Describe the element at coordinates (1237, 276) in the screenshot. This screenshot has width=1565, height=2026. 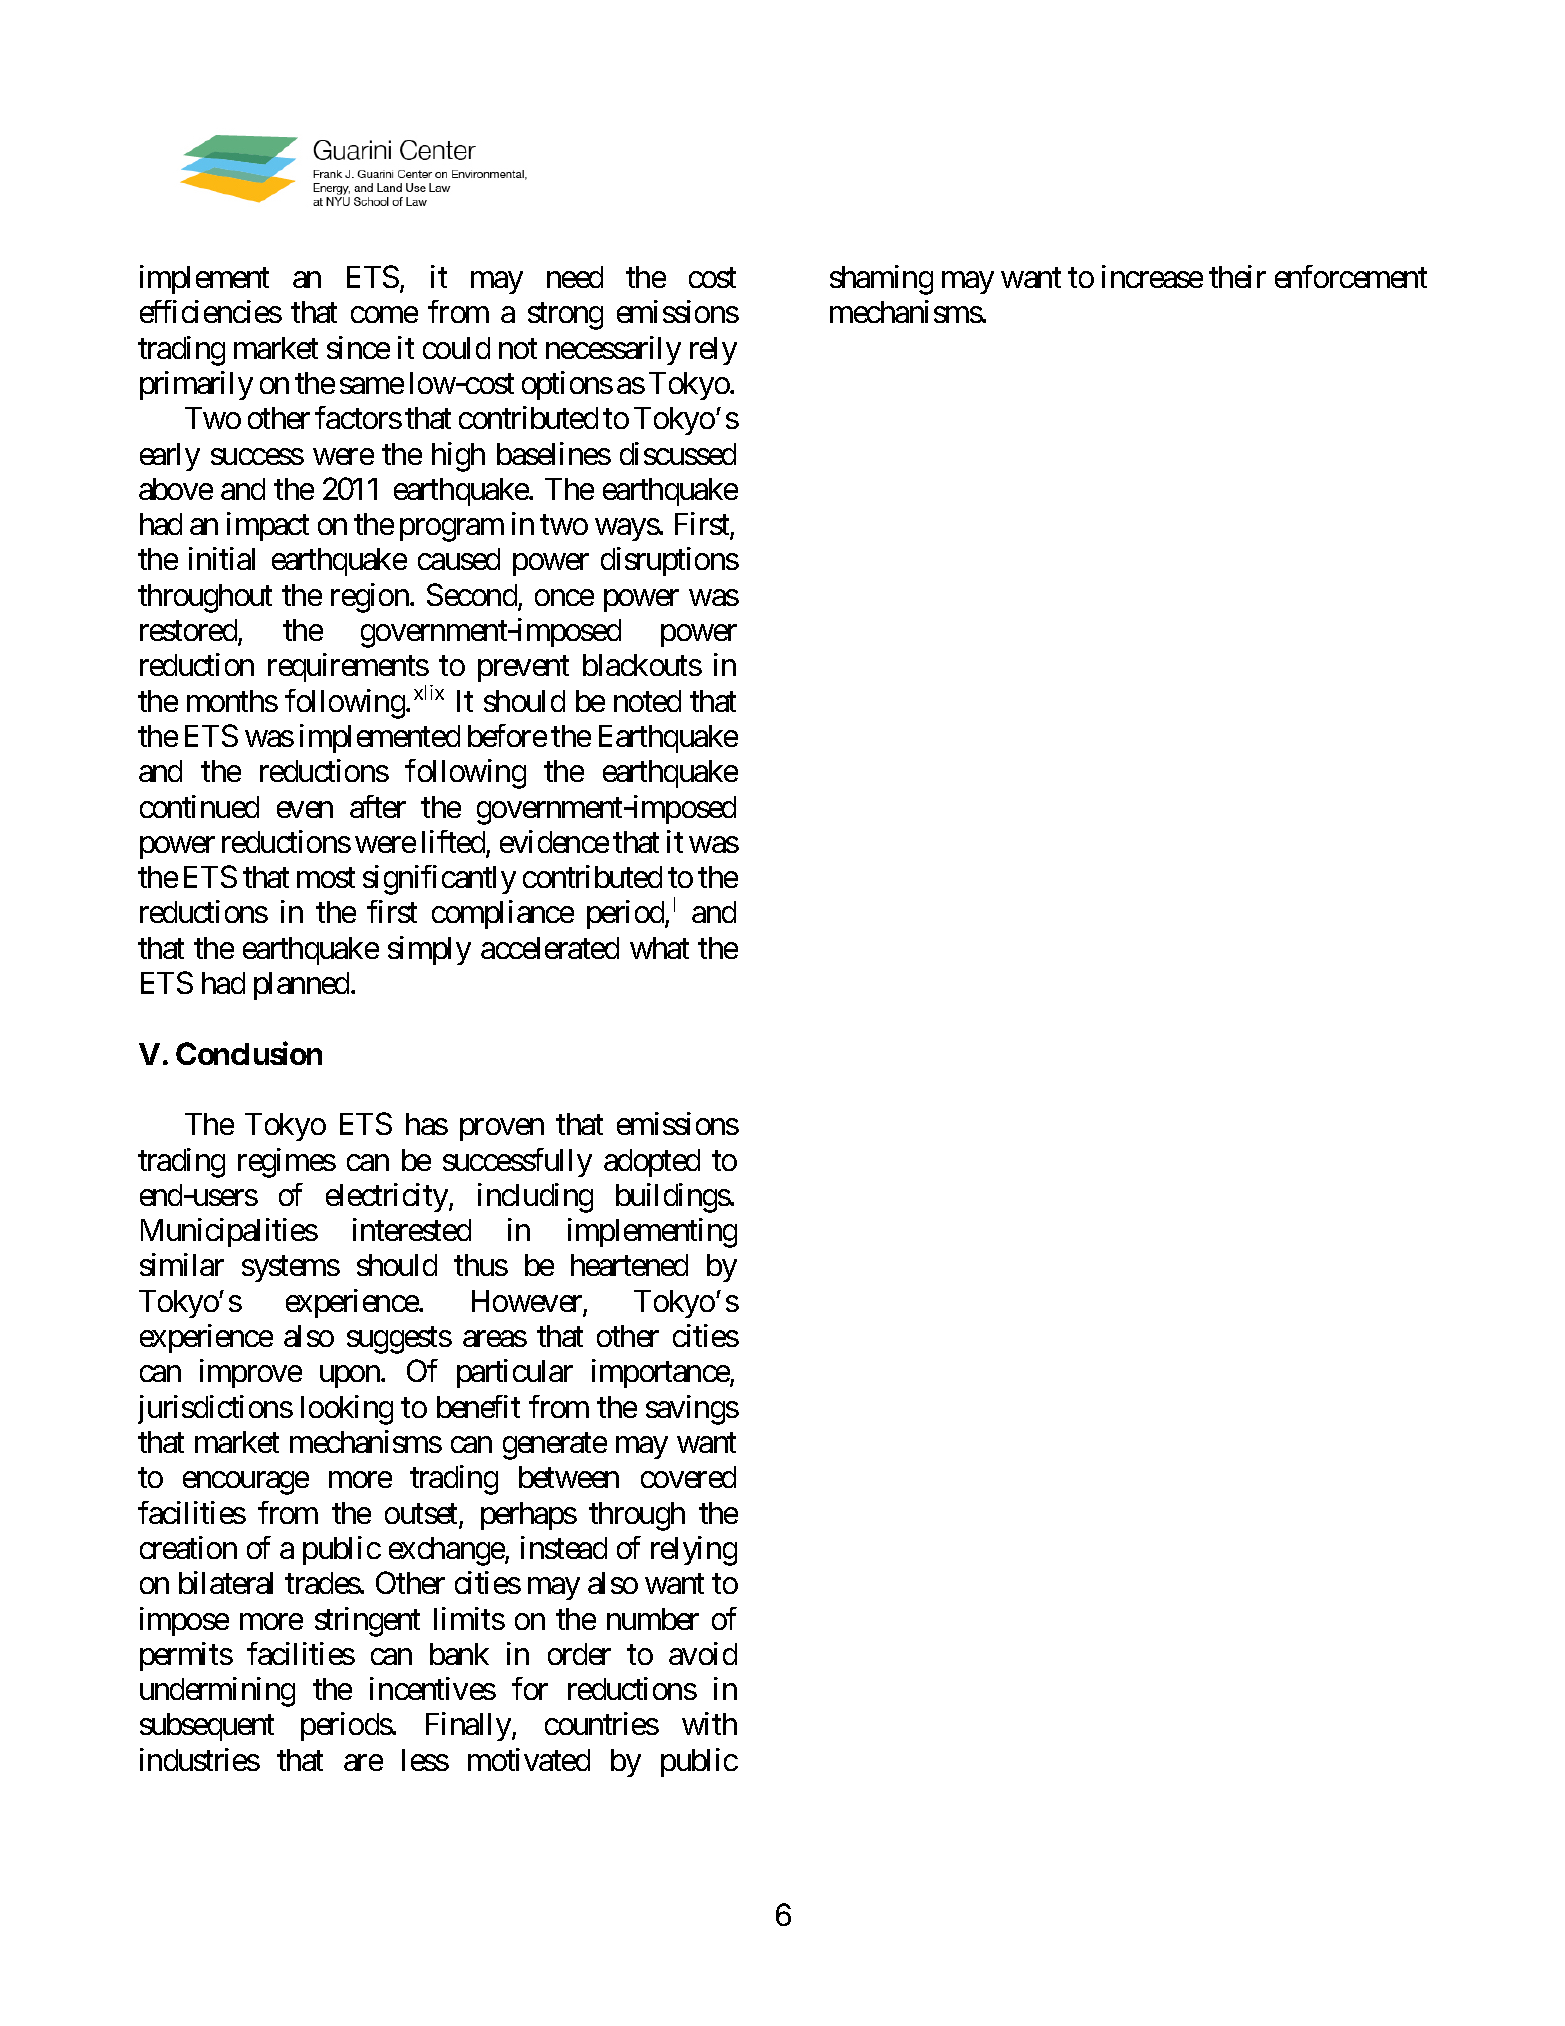
I see `their` at that location.
